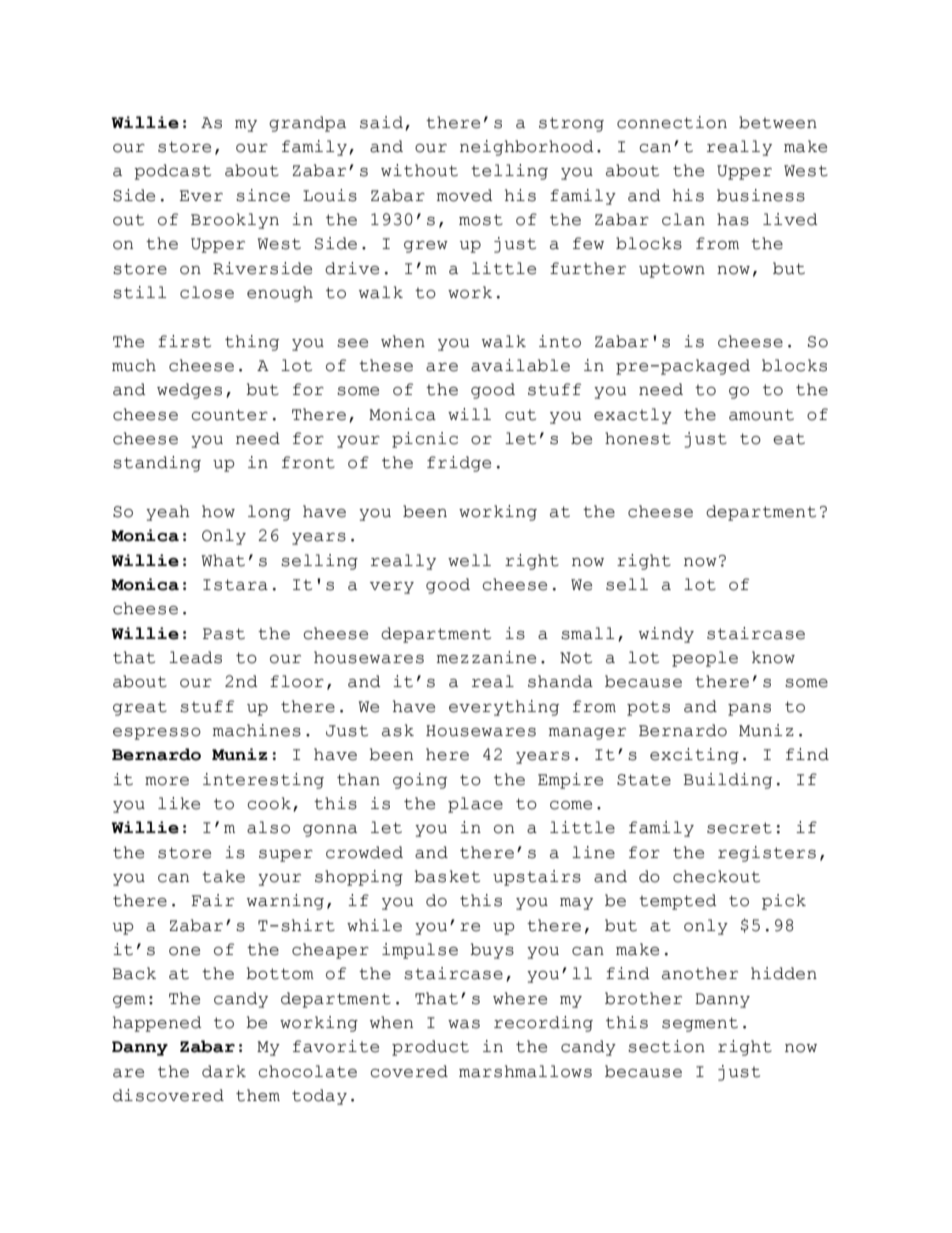 This page has height=1233, width=952. I want to click on without, so click(419, 170).
